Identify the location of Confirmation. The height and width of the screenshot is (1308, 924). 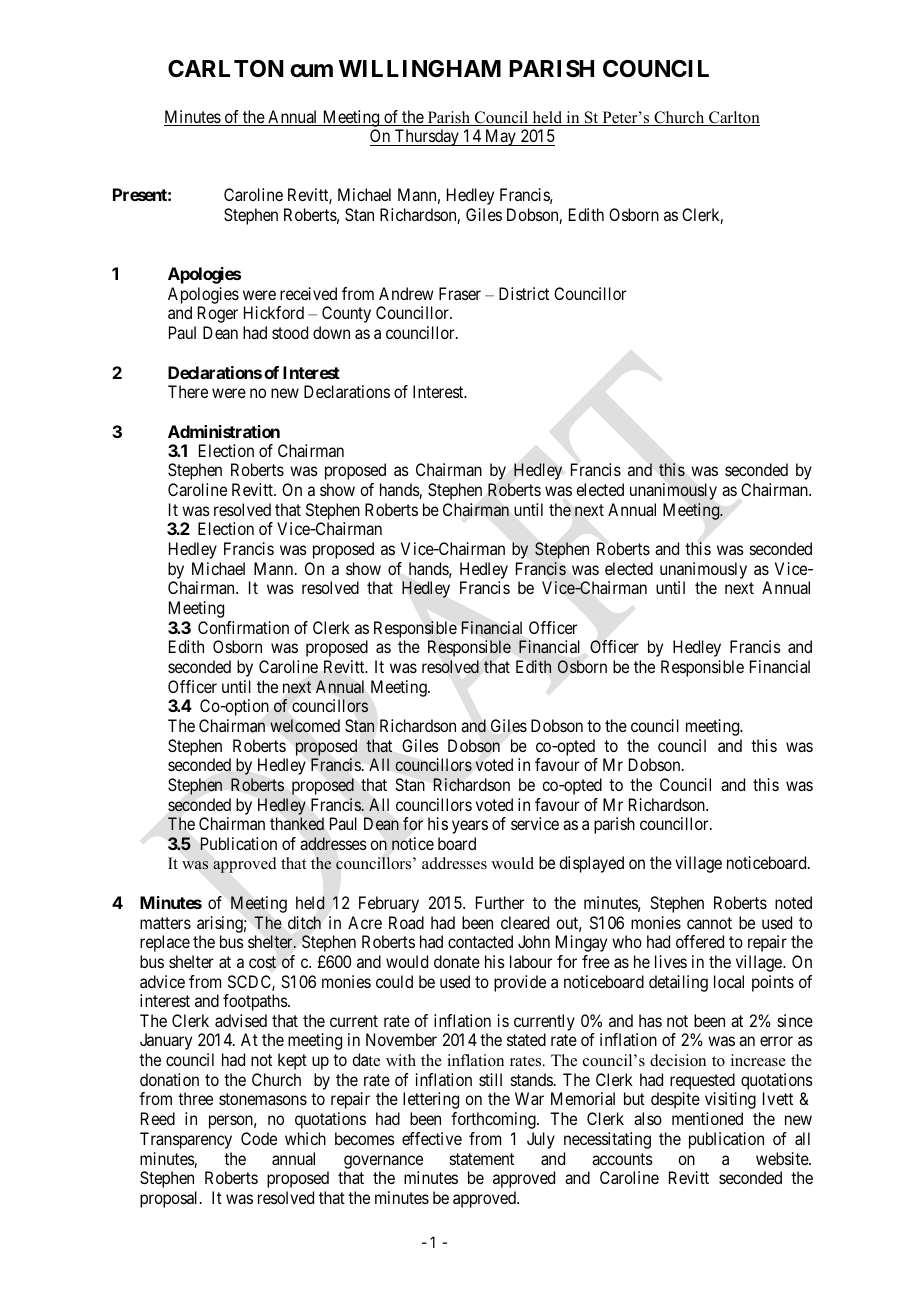
(243, 627).
